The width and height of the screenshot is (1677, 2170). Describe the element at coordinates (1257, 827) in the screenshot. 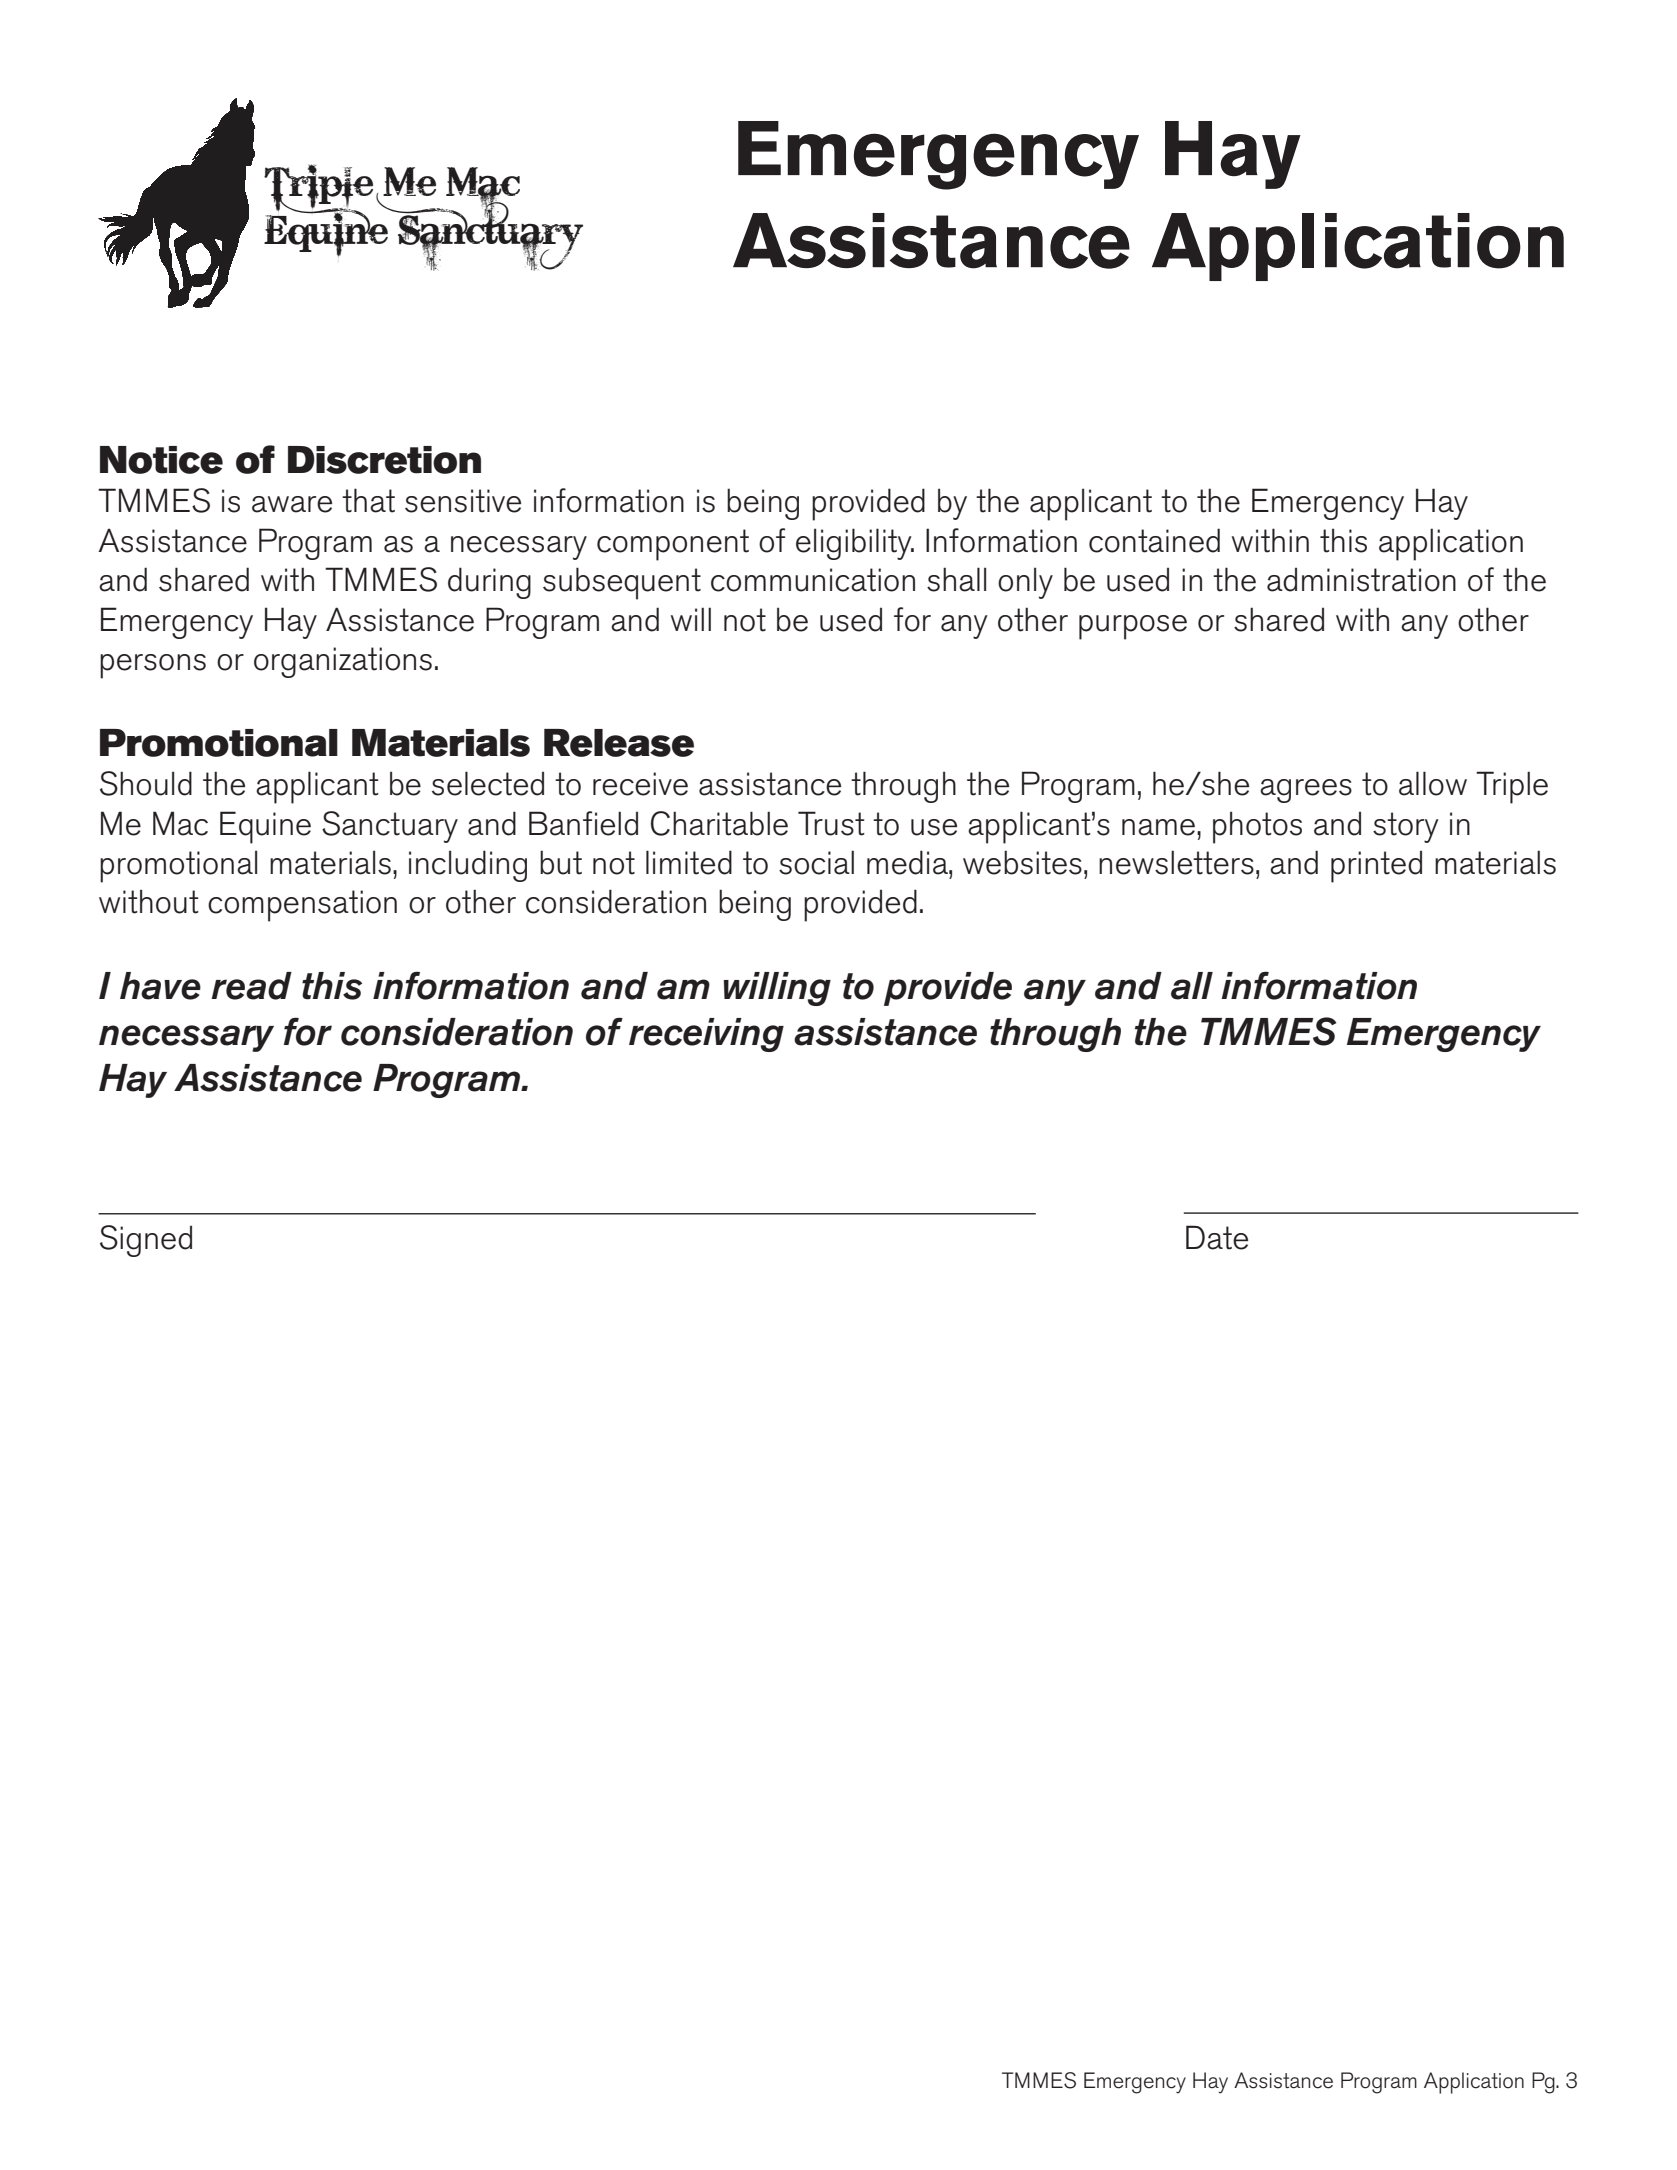

I see `photos` at that location.
